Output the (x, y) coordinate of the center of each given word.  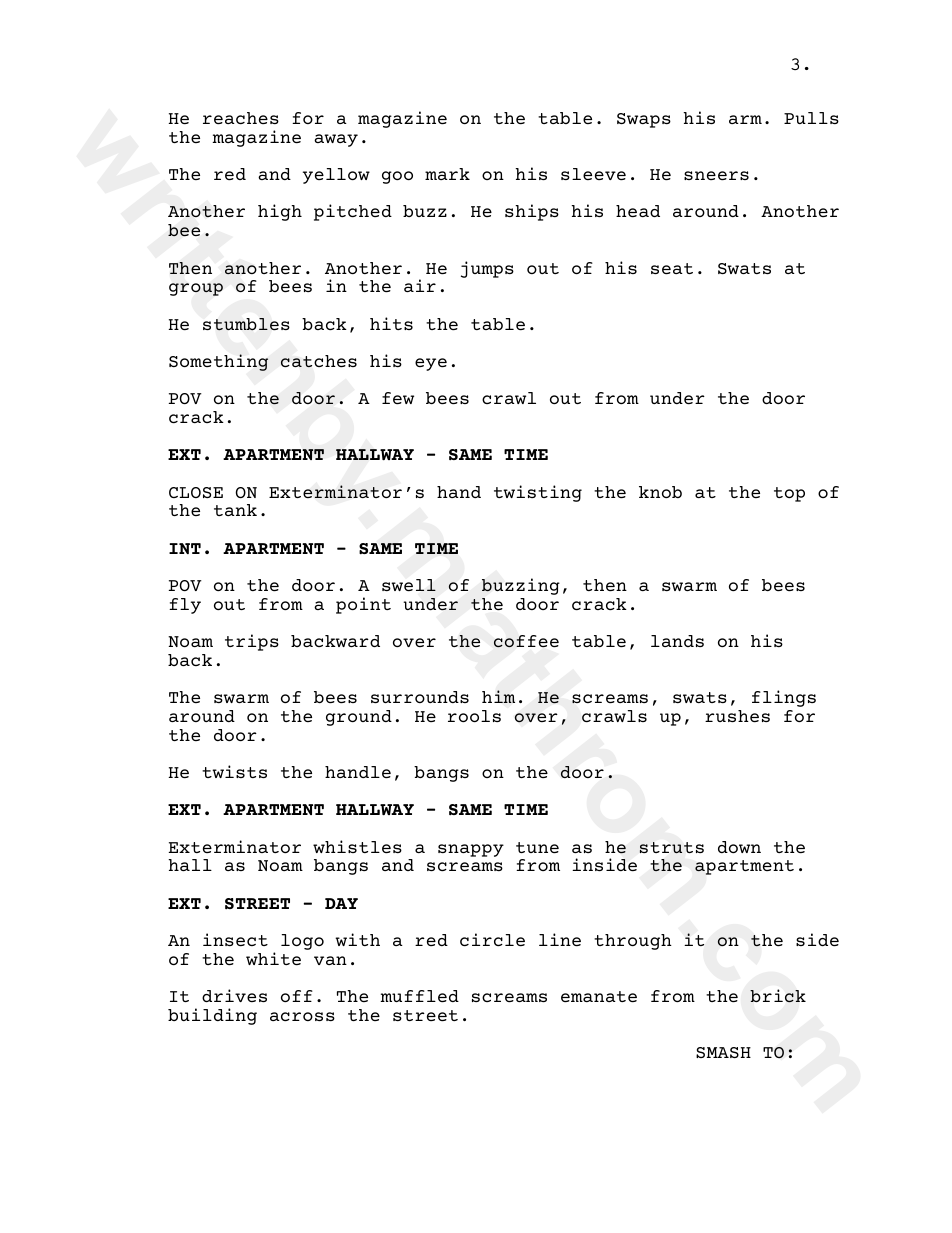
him (498, 696)
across (302, 1016)
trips (252, 642)
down (739, 847)
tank (235, 510)
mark (447, 174)
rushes (737, 716)
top (789, 494)
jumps (487, 269)
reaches (241, 118)
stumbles (246, 324)
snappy (471, 850)
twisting (538, 493)
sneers (716, 175)
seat (672, 268)
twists (234, 771)
